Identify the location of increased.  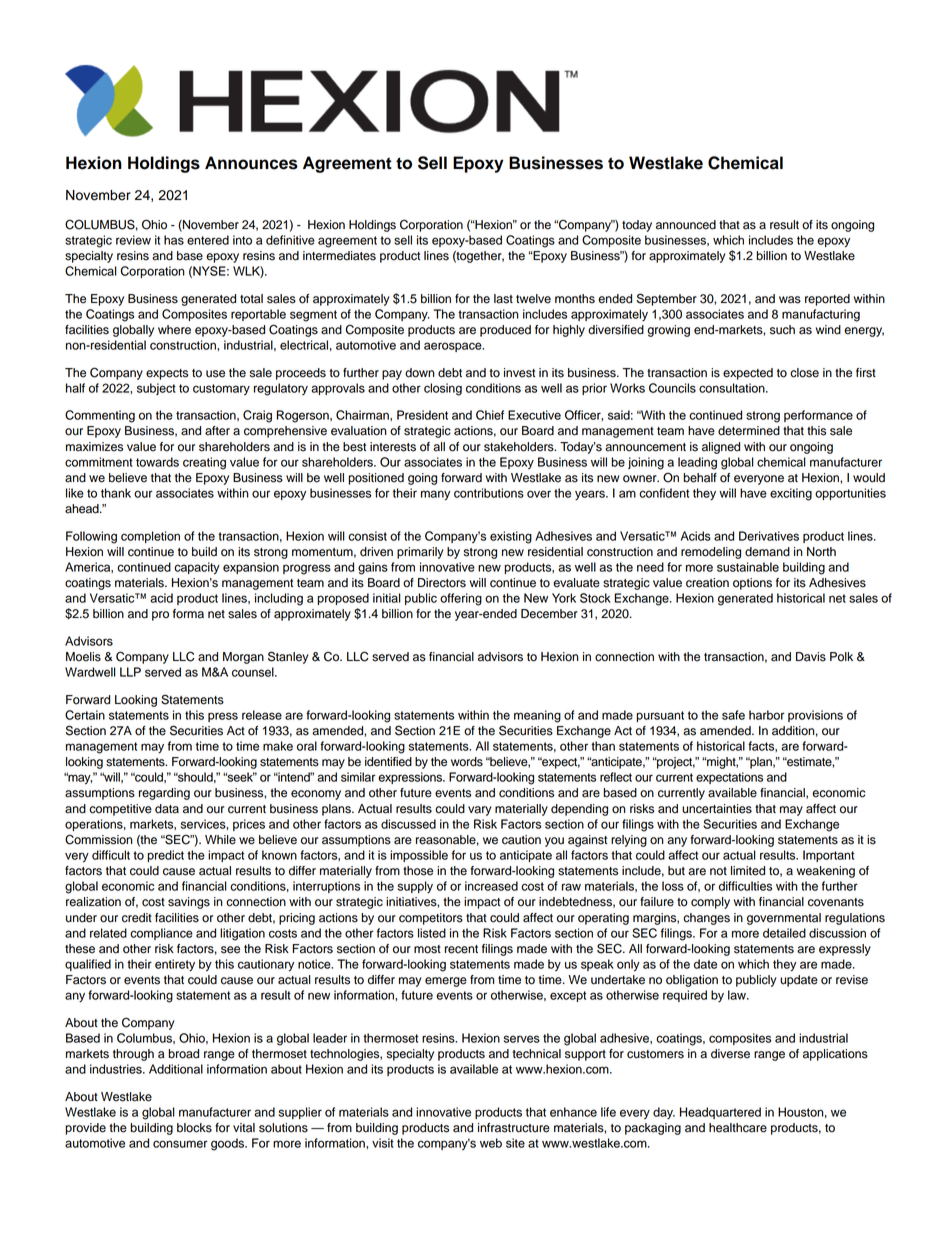
(491, 886).
